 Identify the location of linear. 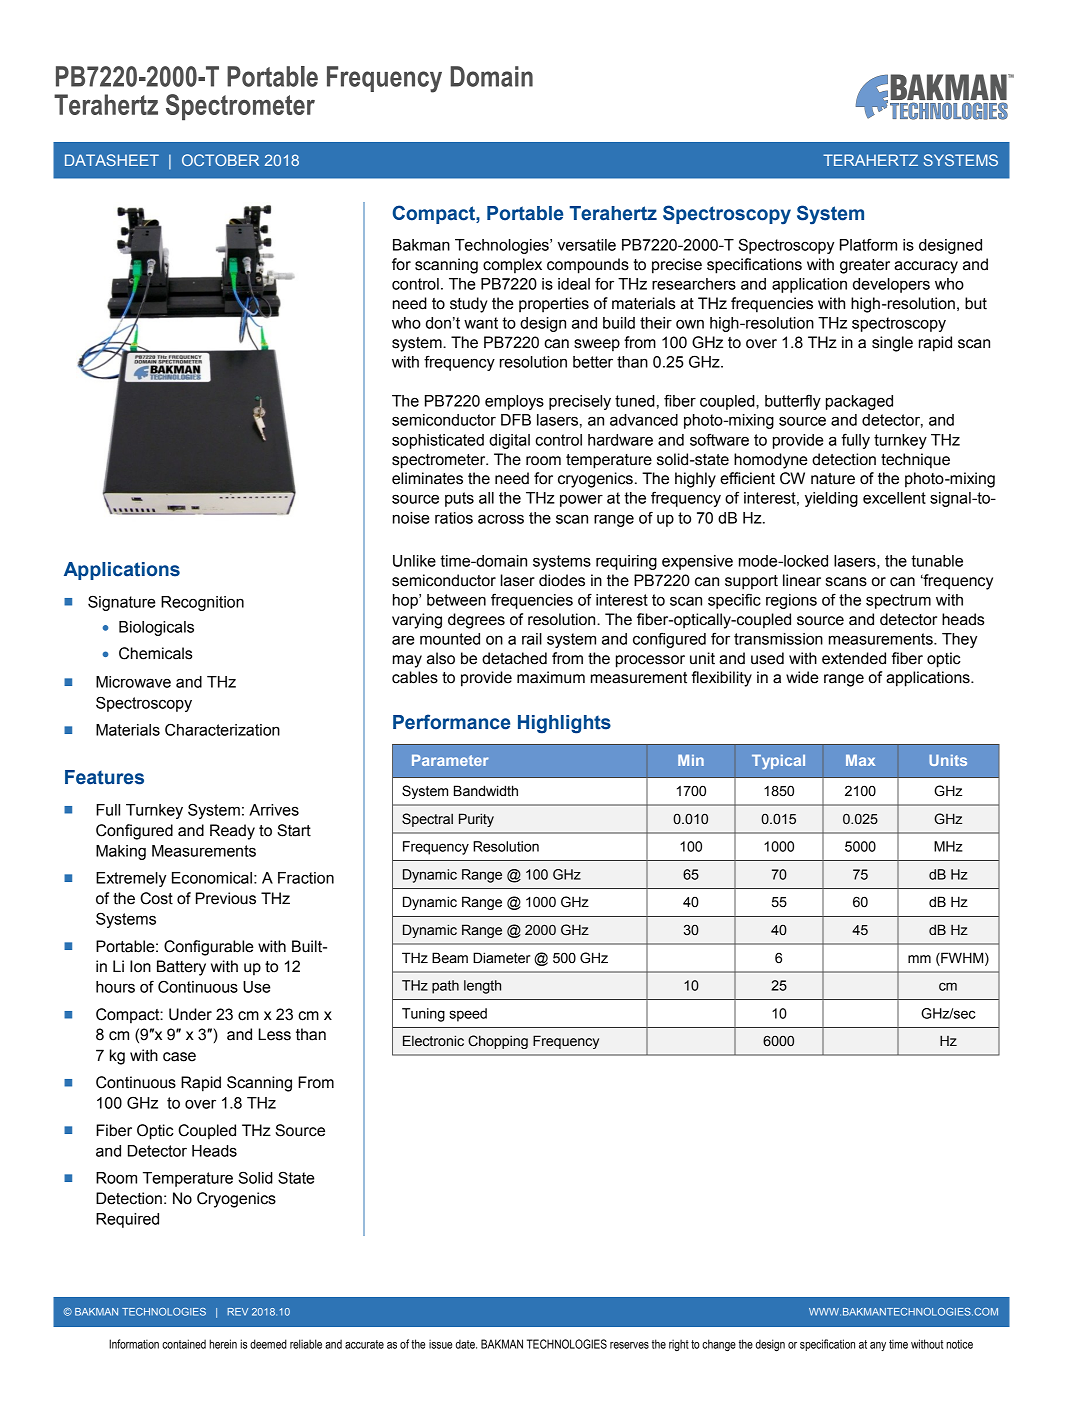
(802, 580).
